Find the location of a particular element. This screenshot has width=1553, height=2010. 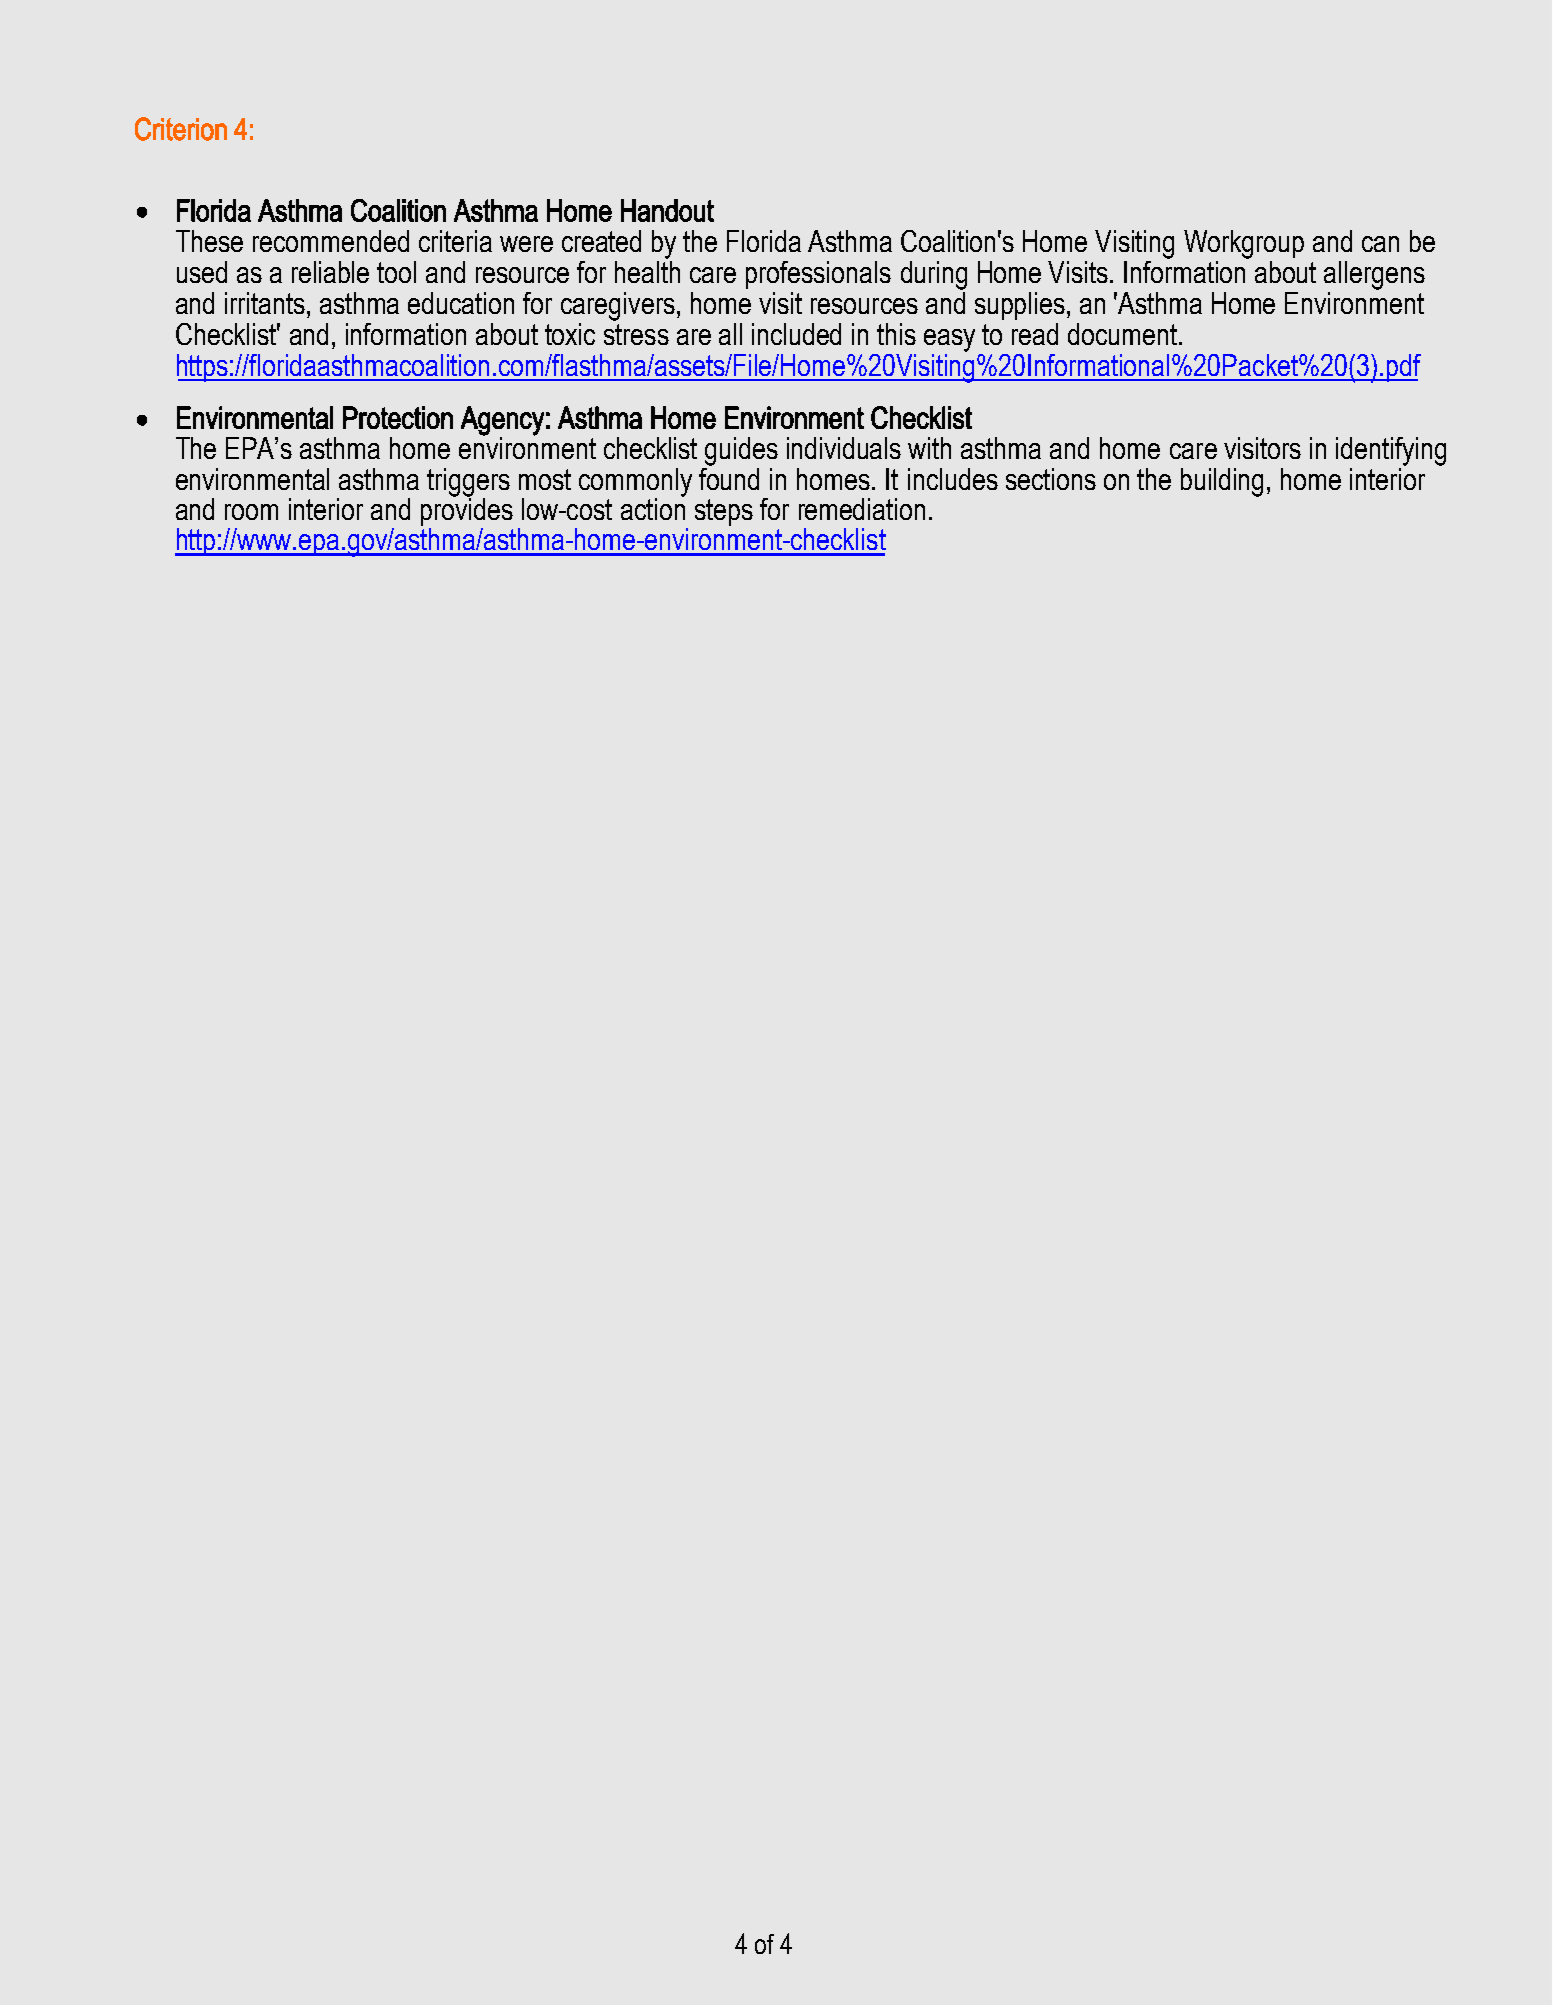

Criterion is located at coordinates (181, 129).
